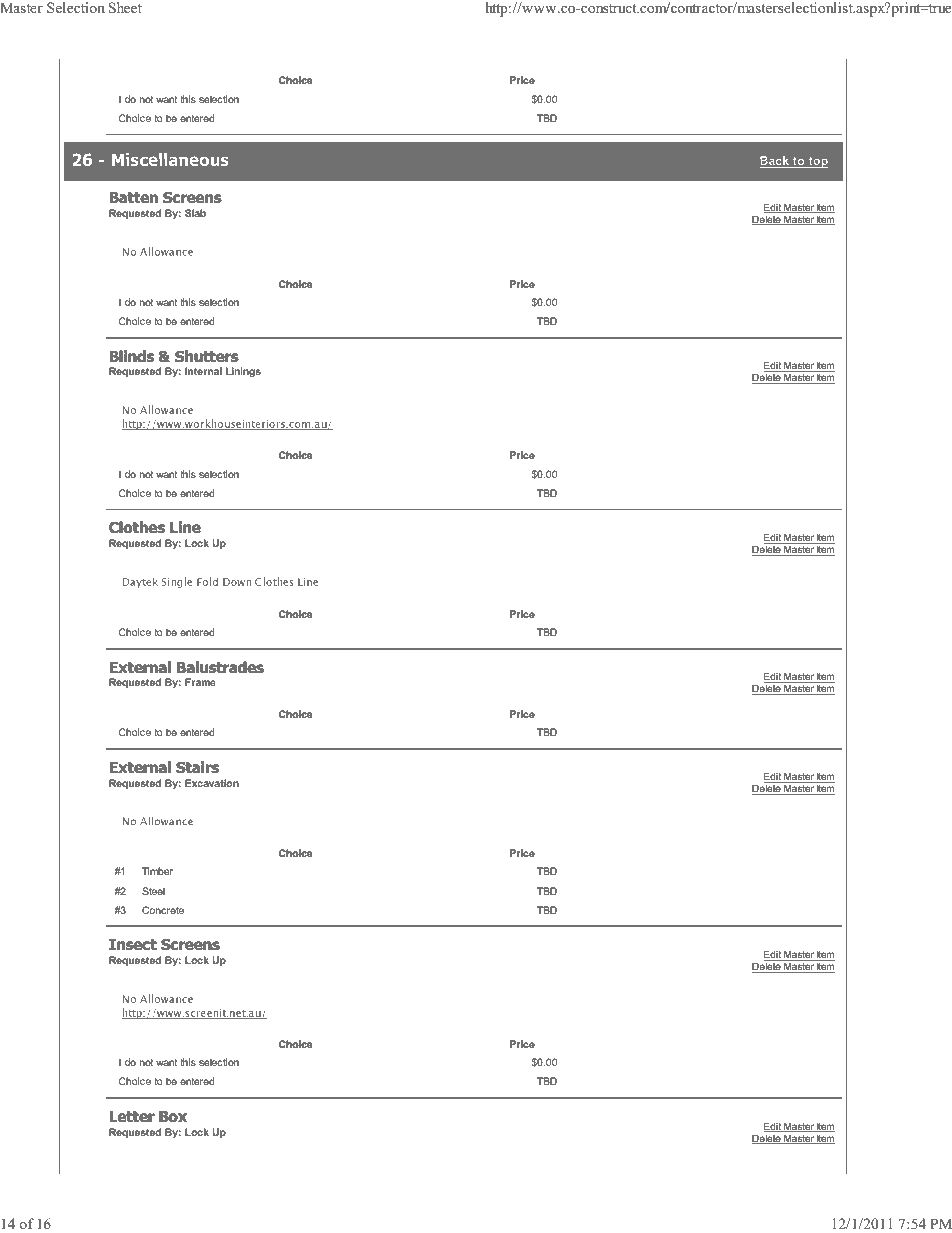 This screenshot has height=1233, width=952. I want to click on Stairs, so click(197, 767).
